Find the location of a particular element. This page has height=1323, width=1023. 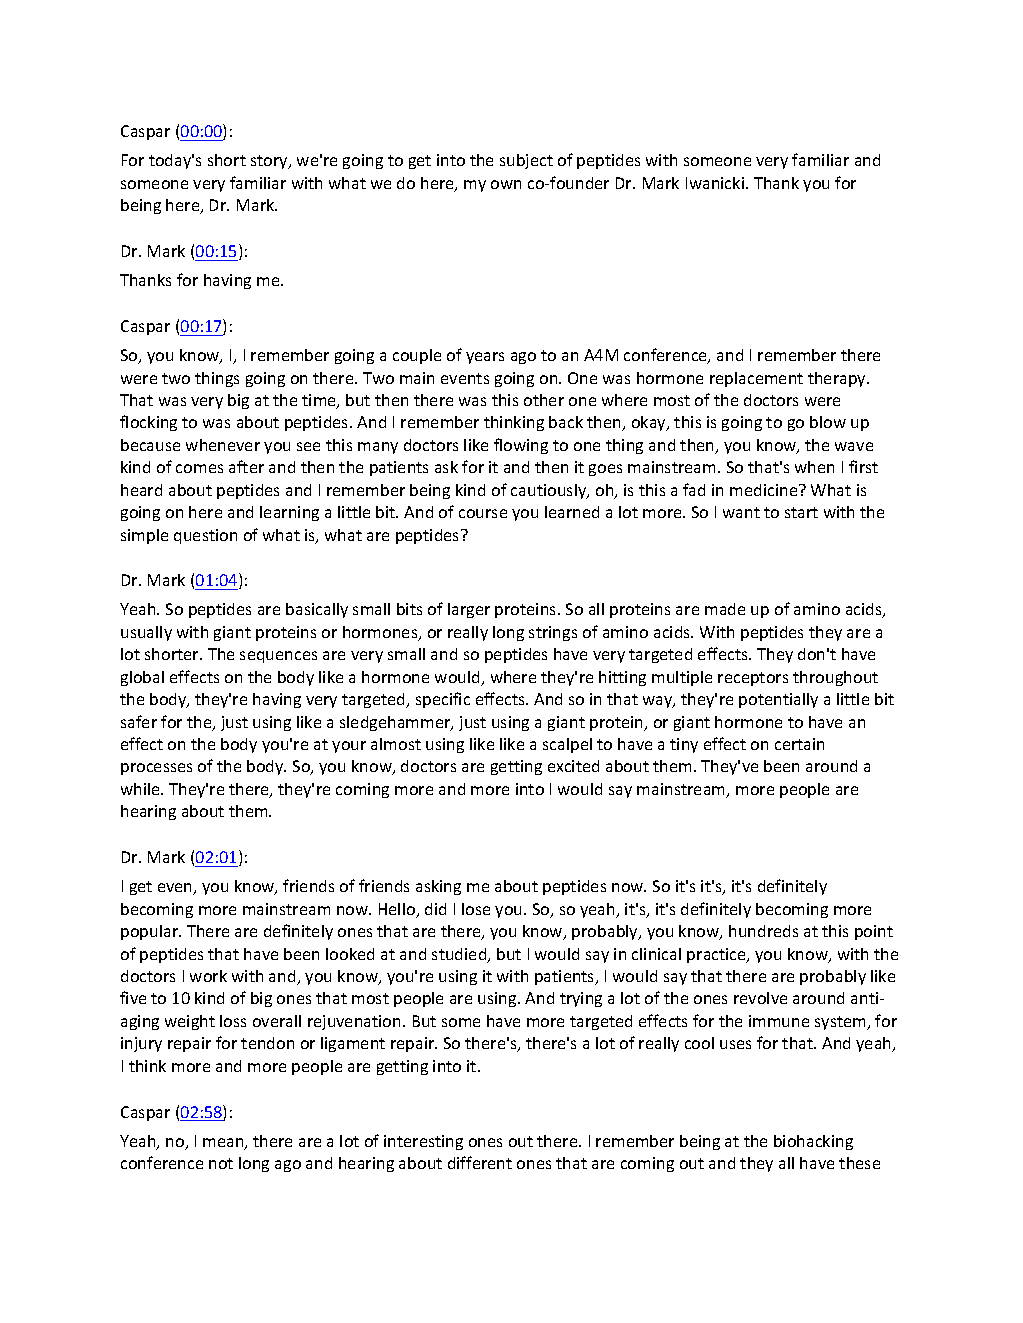

mean is located at coordinates (224, 1144).
